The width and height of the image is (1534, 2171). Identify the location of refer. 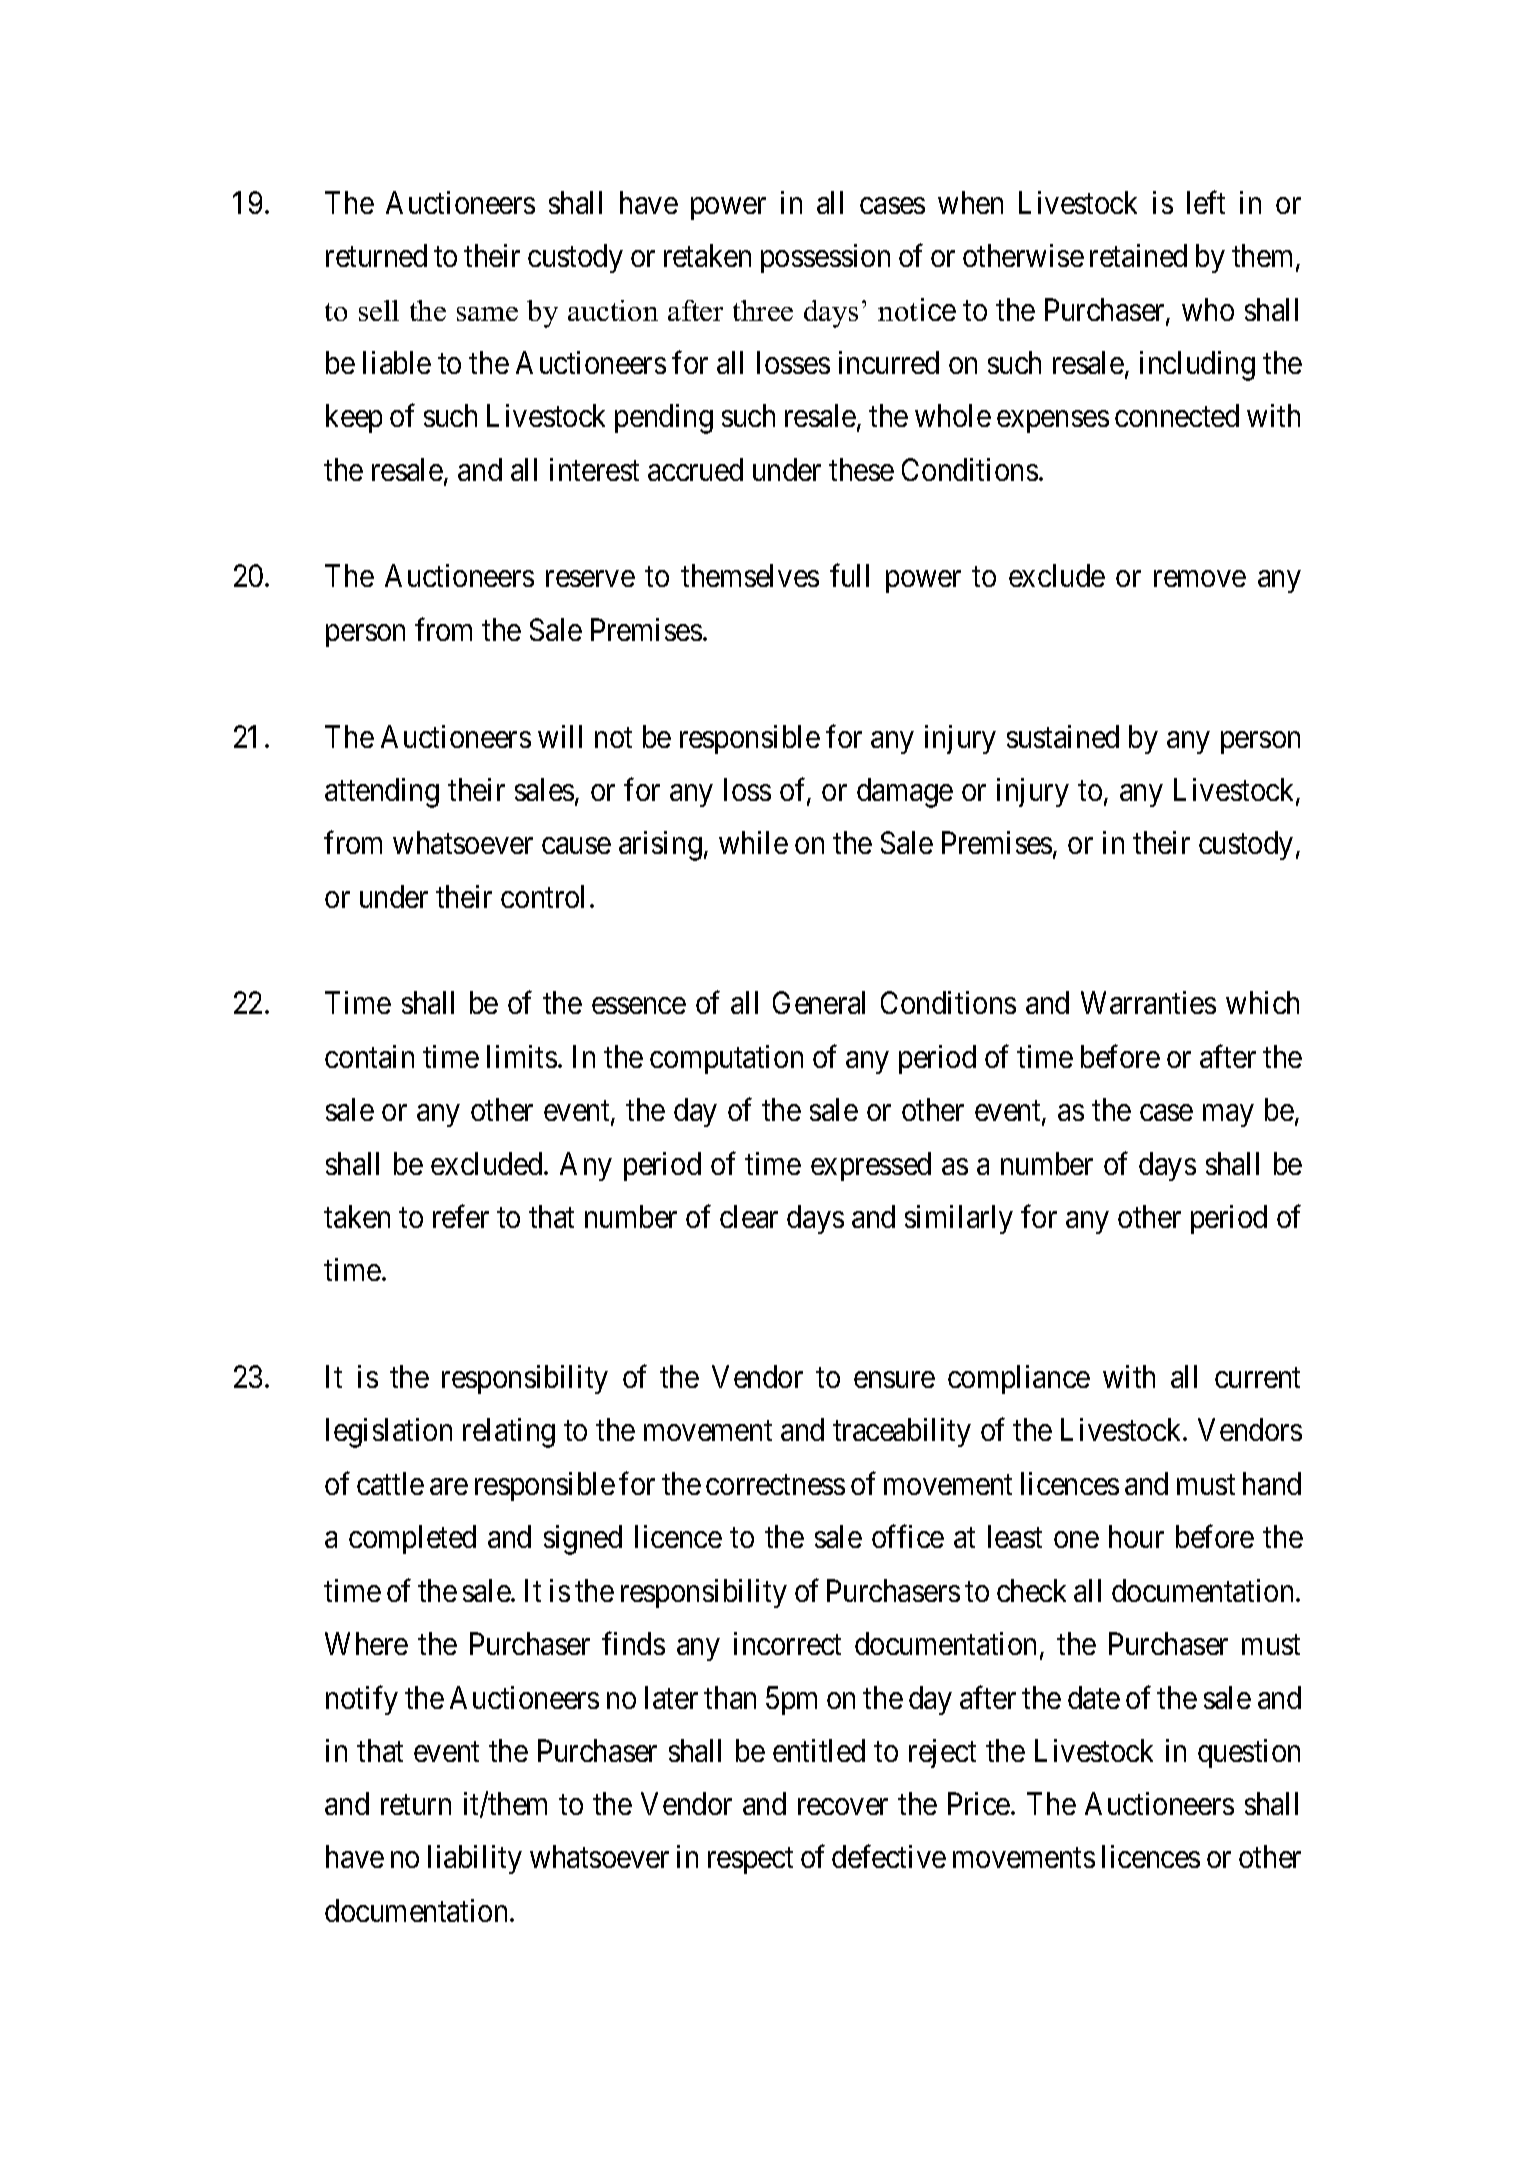
(461, 1216).
